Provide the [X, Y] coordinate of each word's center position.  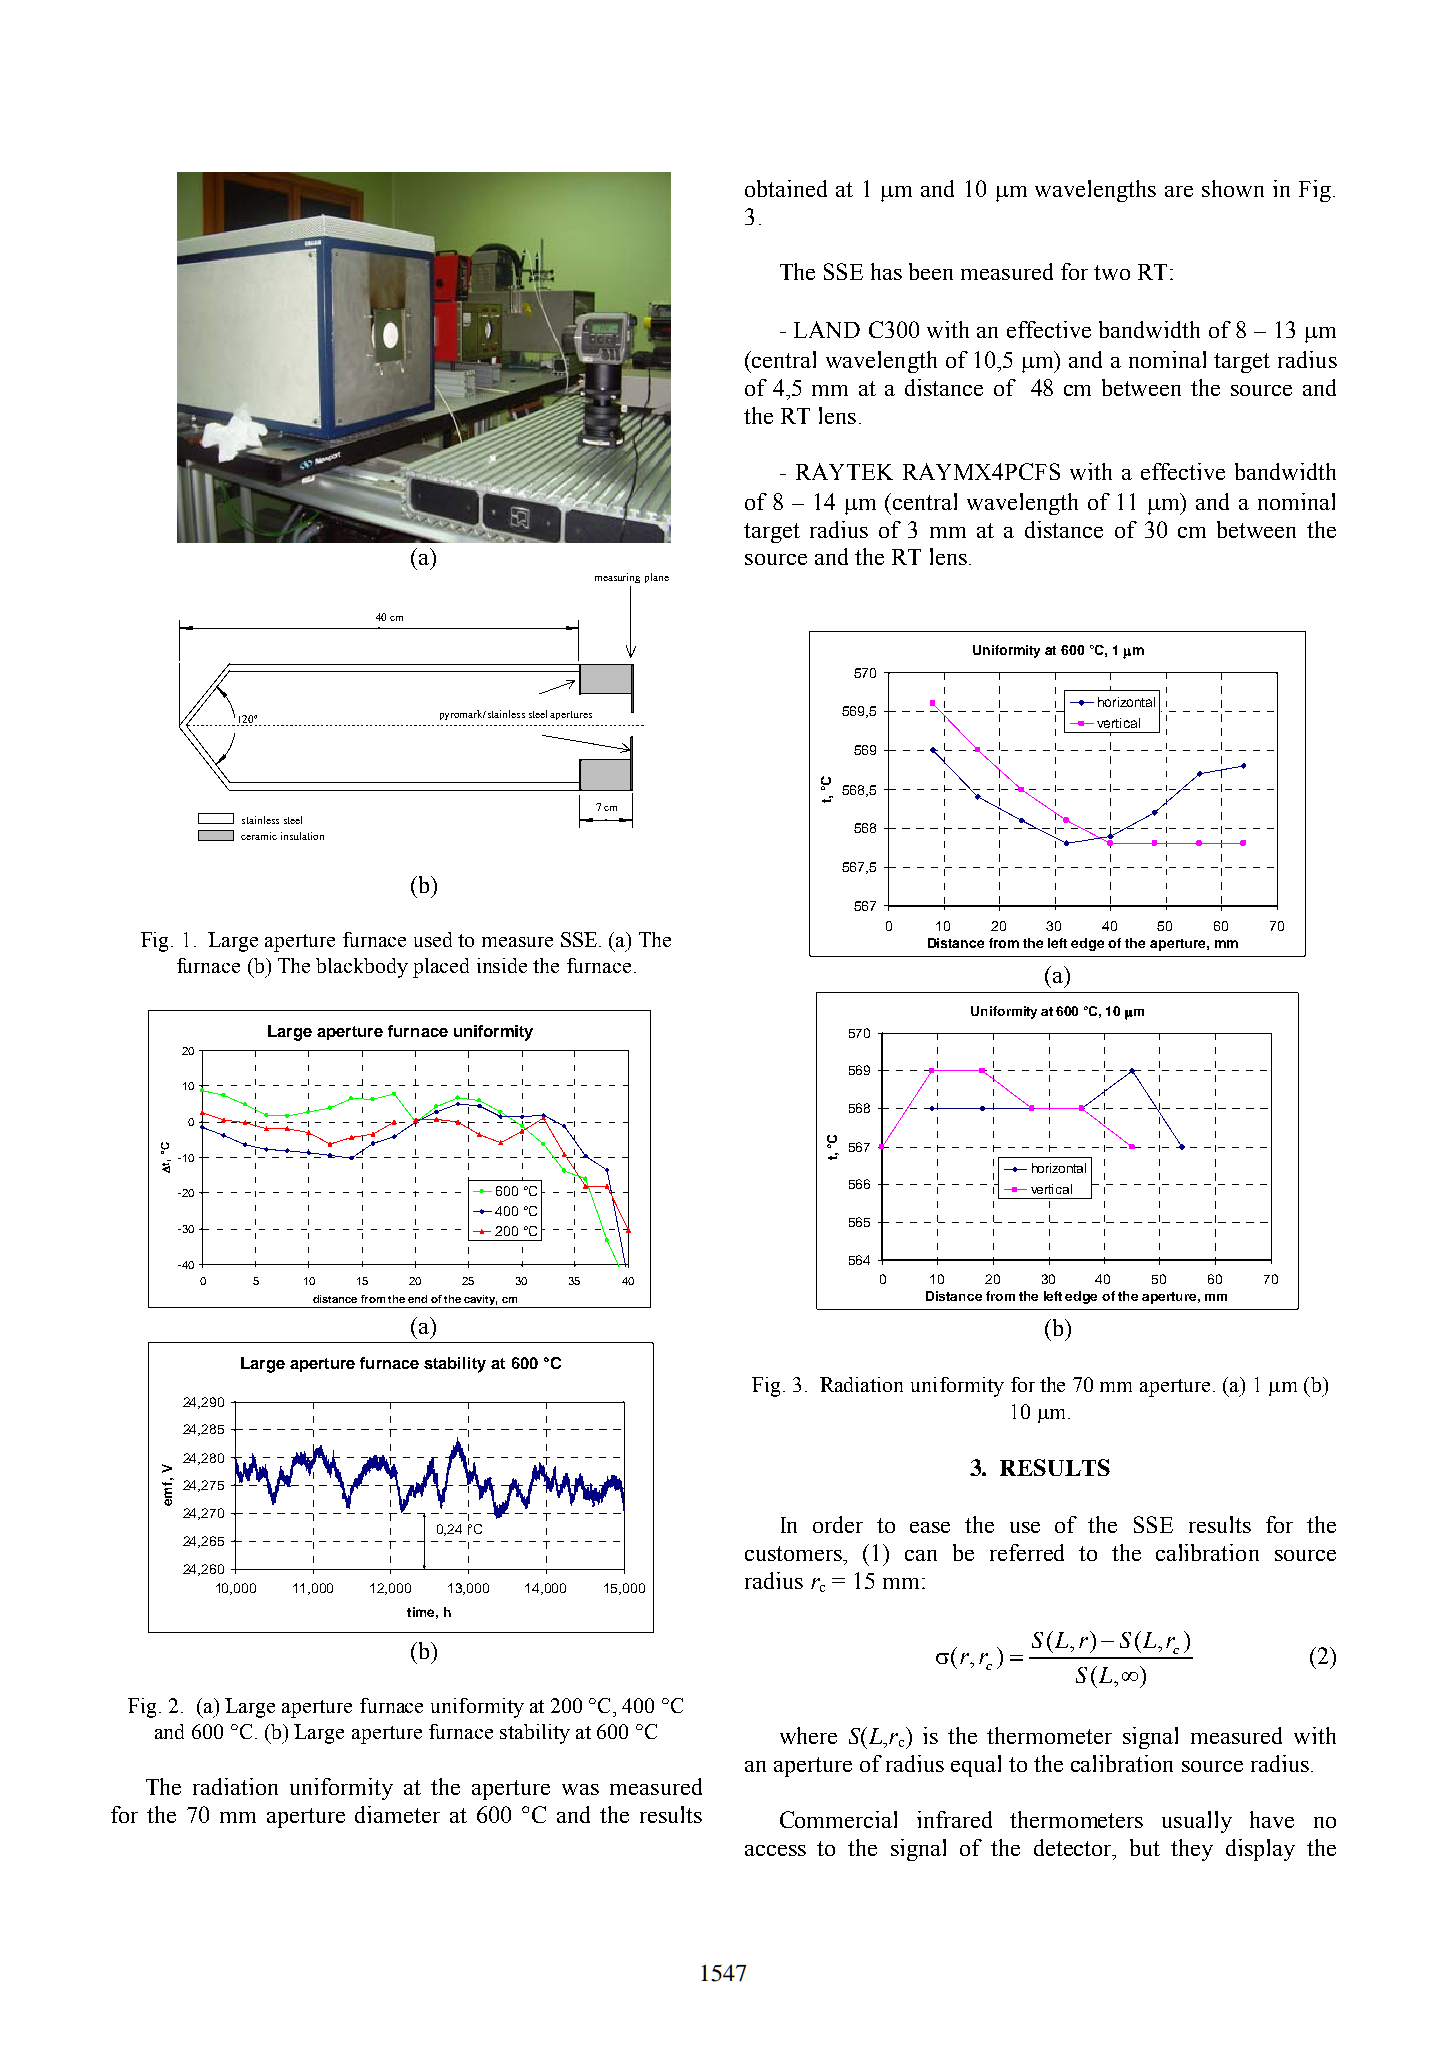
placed [441, 968]
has [886, 271]
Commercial [838, 1819]
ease [930, 1527]
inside [502, 965]
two [1112, 272]
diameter [397, 1814]
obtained [786, 188]
